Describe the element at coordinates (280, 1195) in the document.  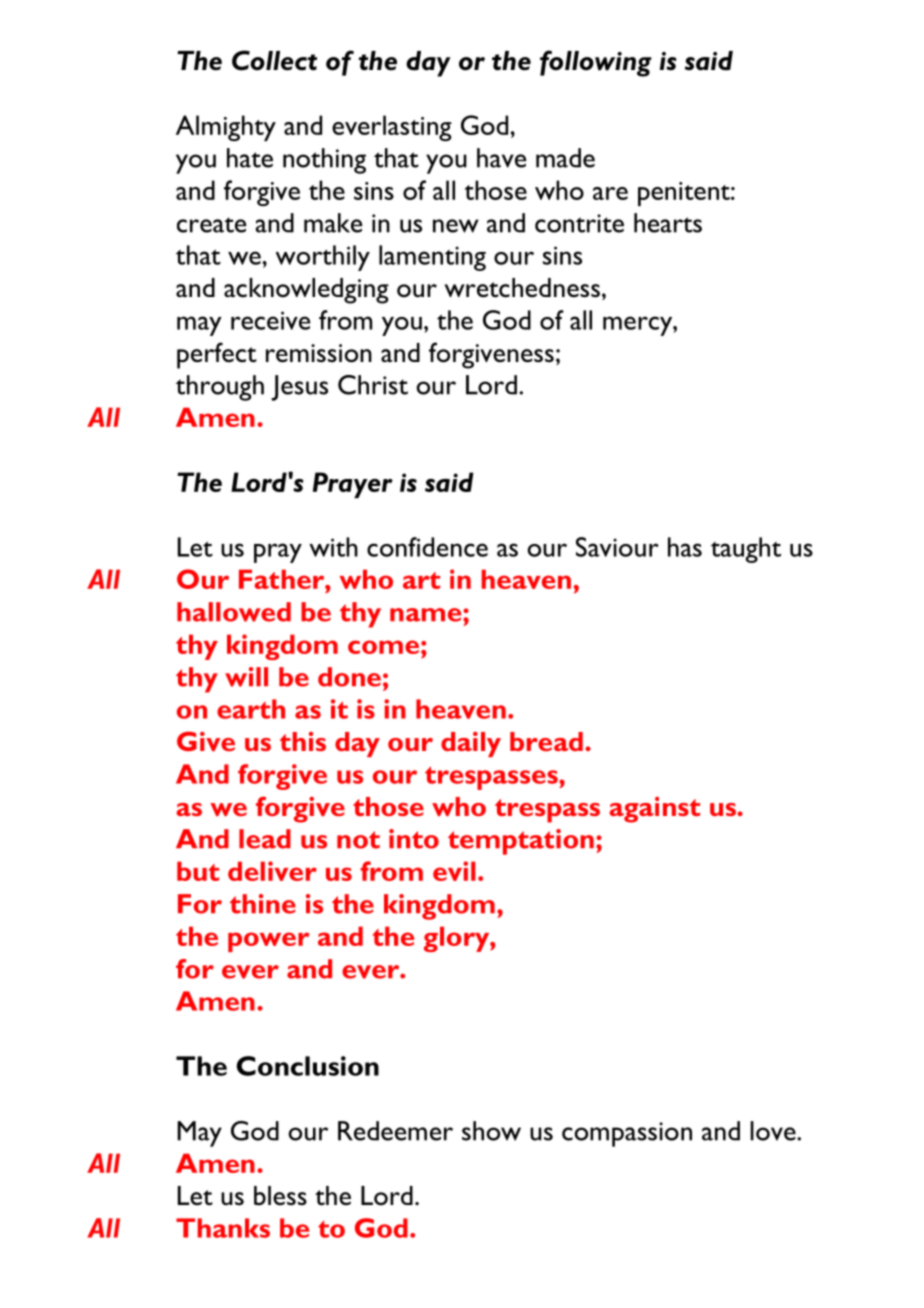
I see `bless` at that location.
